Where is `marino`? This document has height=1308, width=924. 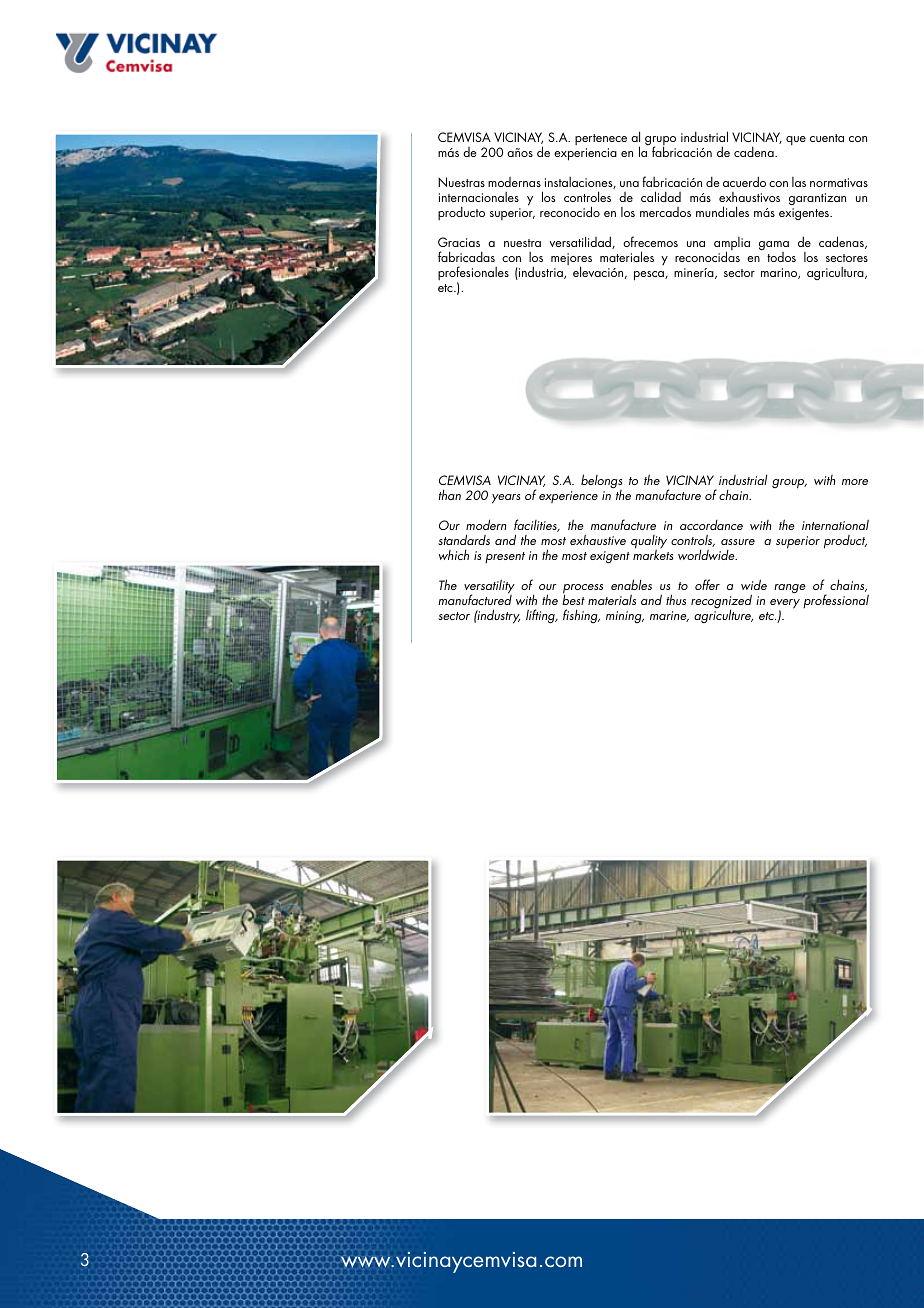 marino is located at coordinates (780, 273).
